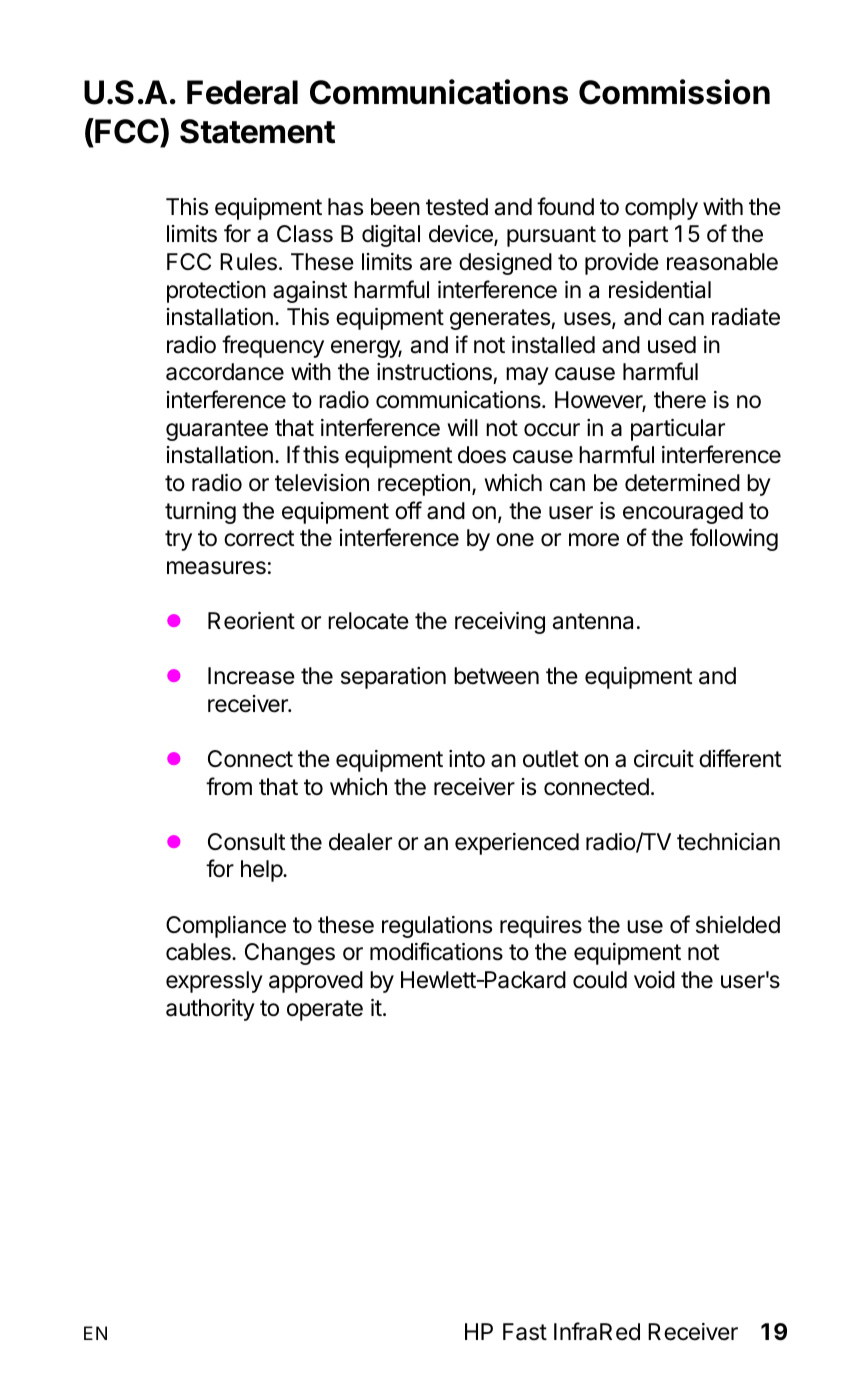 Image resolution: width=868 pixels, height=1388 pixels. I want to click on tested, so click(457, 207).
